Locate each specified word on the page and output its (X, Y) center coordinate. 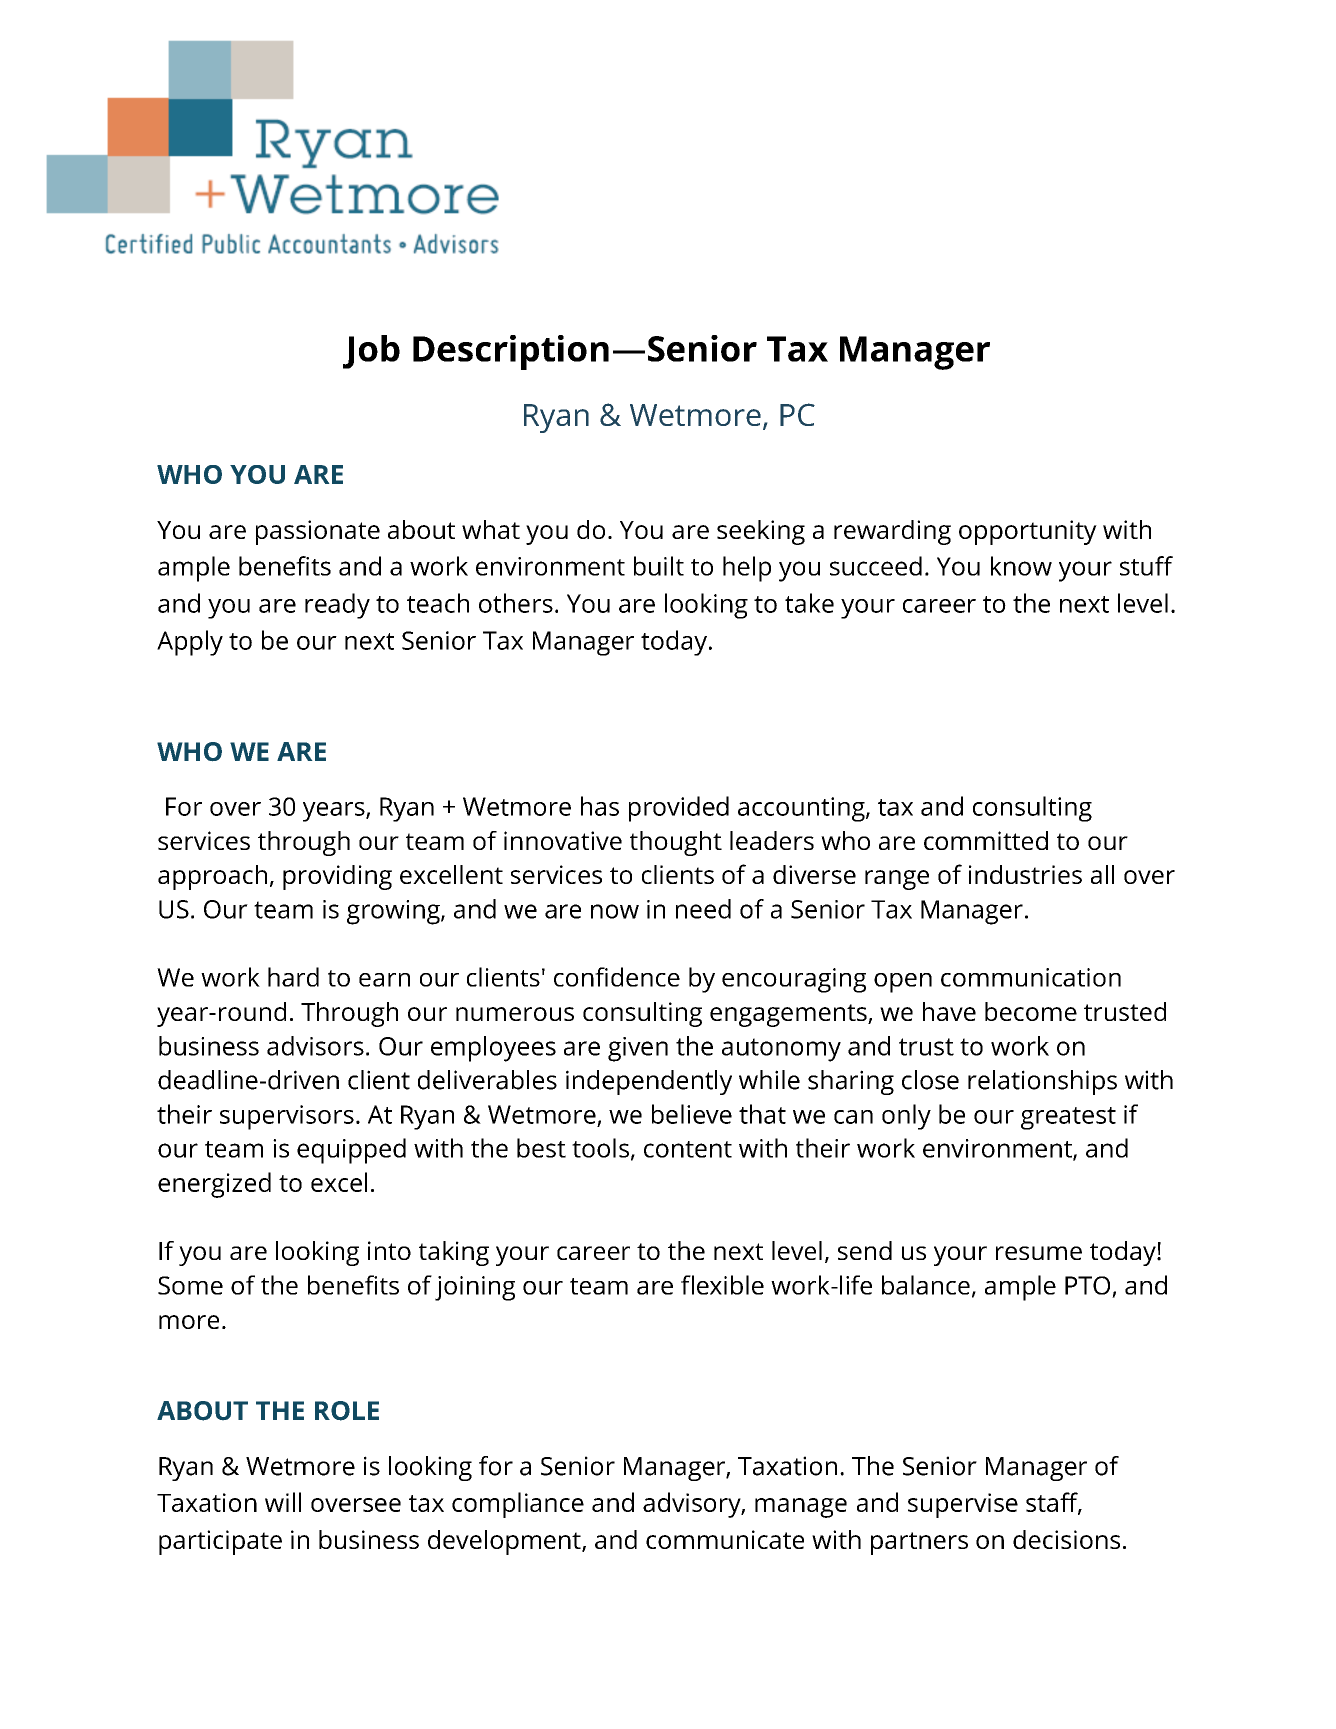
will (283, 1502)
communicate (725, 1539)
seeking (761, 532)
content (688, 1149)
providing (337, 877)
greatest (1068, 1118)
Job (371, 352)
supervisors (287, 1117)
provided (679, 809)
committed (986, 840)
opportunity (1028, 532)
